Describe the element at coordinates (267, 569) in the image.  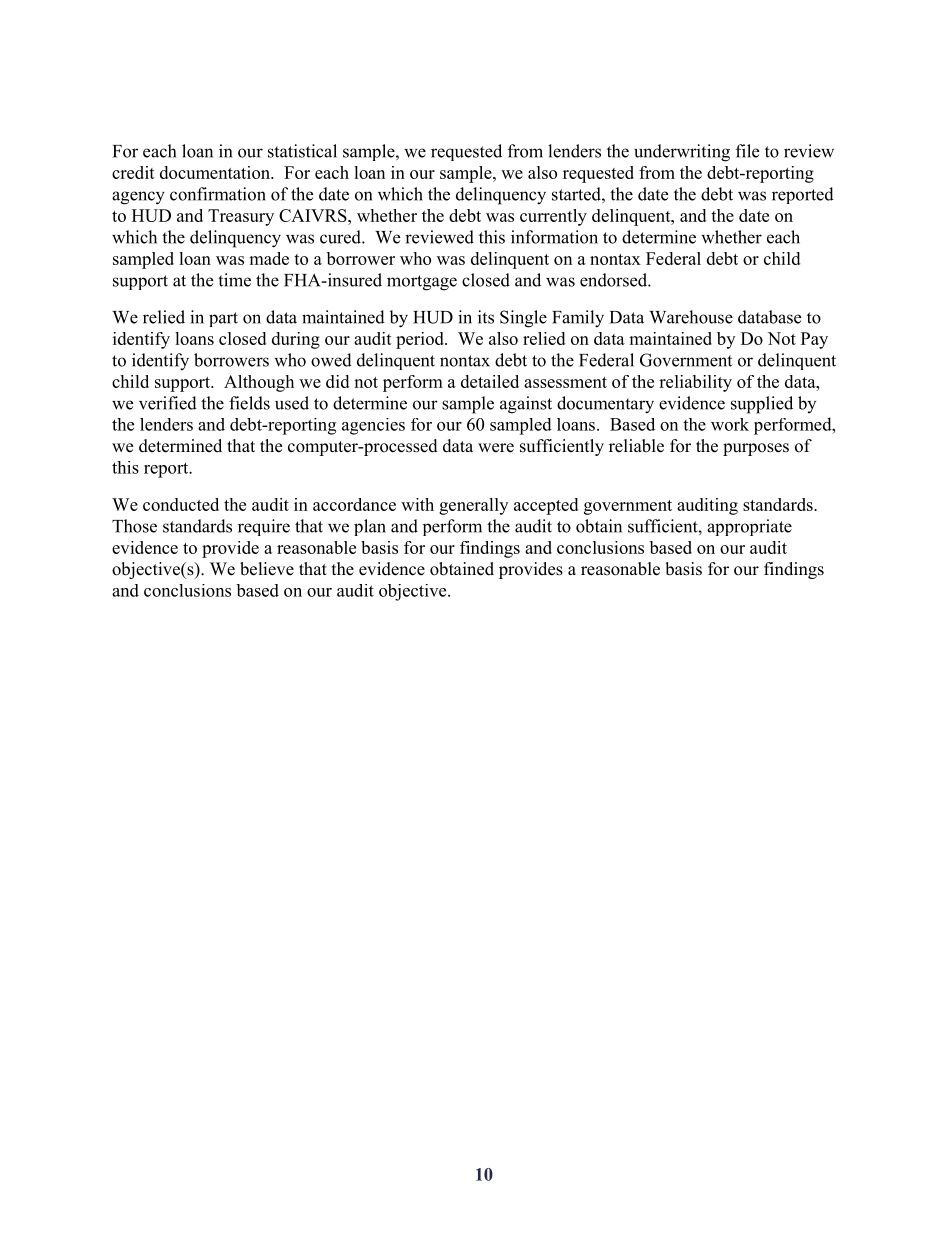
I see `believe` at that location.
